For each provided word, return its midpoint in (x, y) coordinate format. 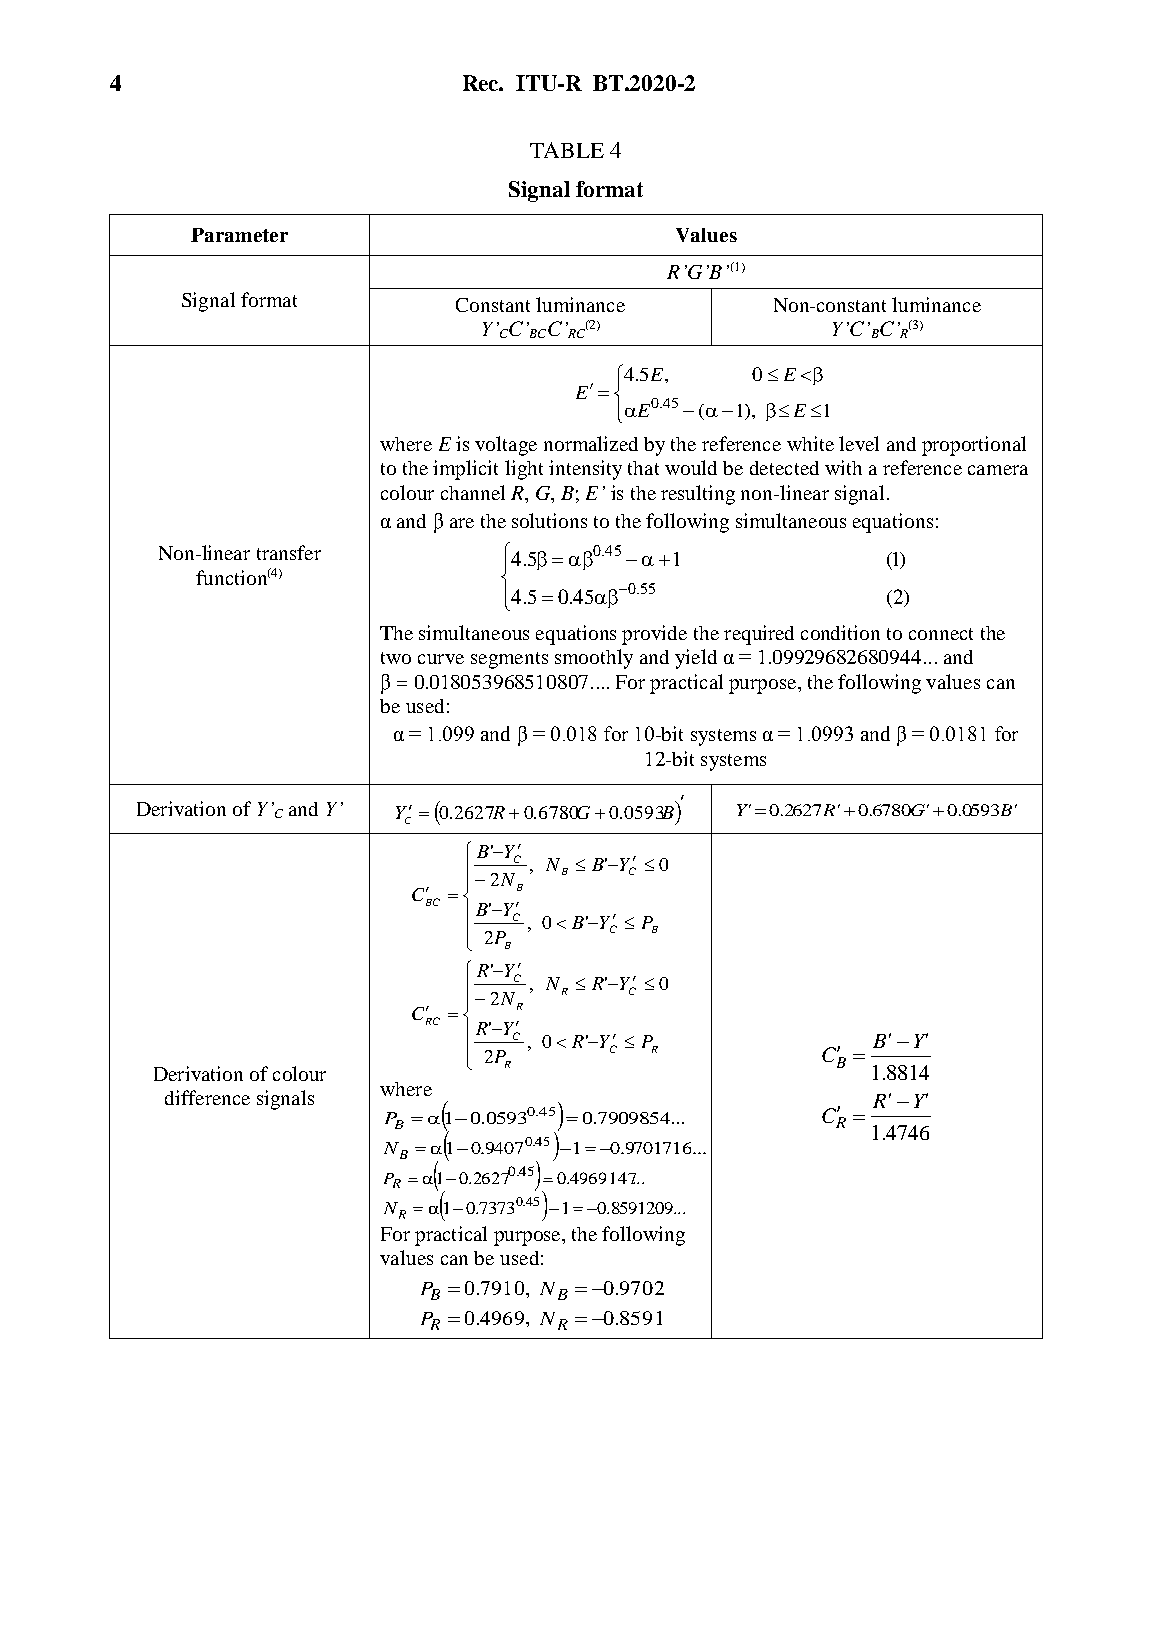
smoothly (594, 659)
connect (941, 634)
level (859, 443)
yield (696, 659)
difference (207, 1097)
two (396, 658)
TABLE (567, 150)
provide (654, 635)
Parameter (239, 235)
